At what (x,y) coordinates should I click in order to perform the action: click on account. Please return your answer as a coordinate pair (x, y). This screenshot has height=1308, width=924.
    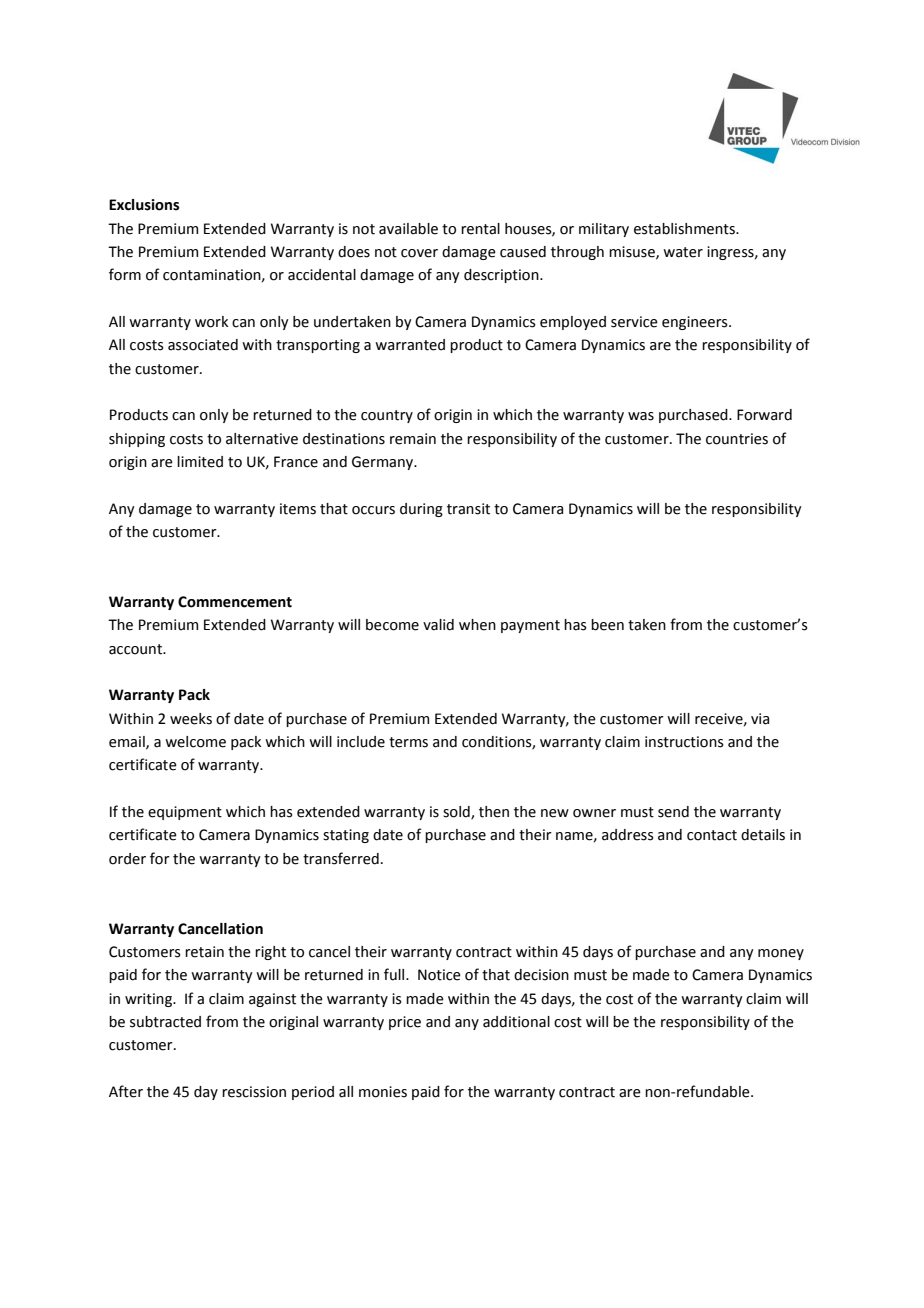
    Looking at the image, I should click on (137, 649).
